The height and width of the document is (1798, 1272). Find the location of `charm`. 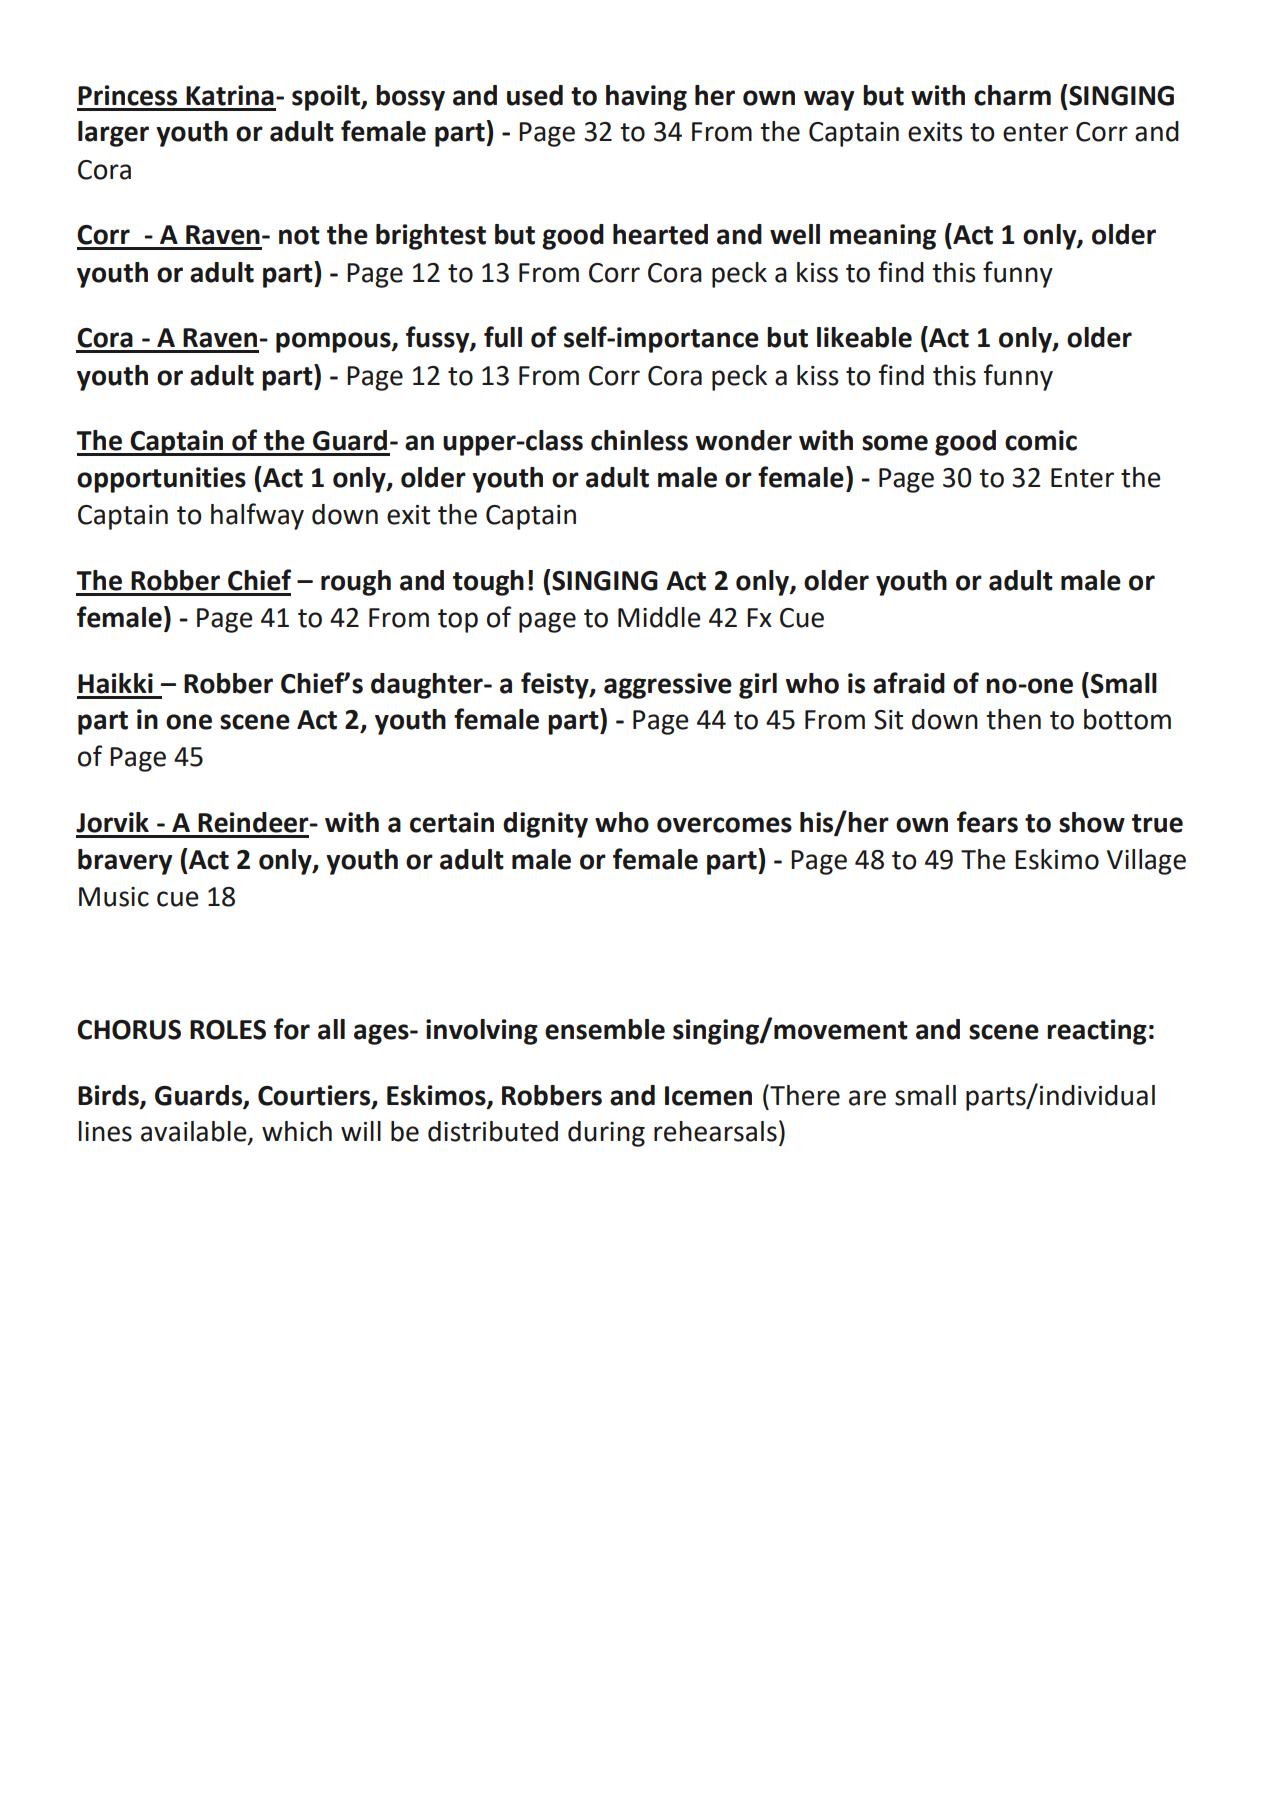

charm is located at coordinates (1012, 95).
